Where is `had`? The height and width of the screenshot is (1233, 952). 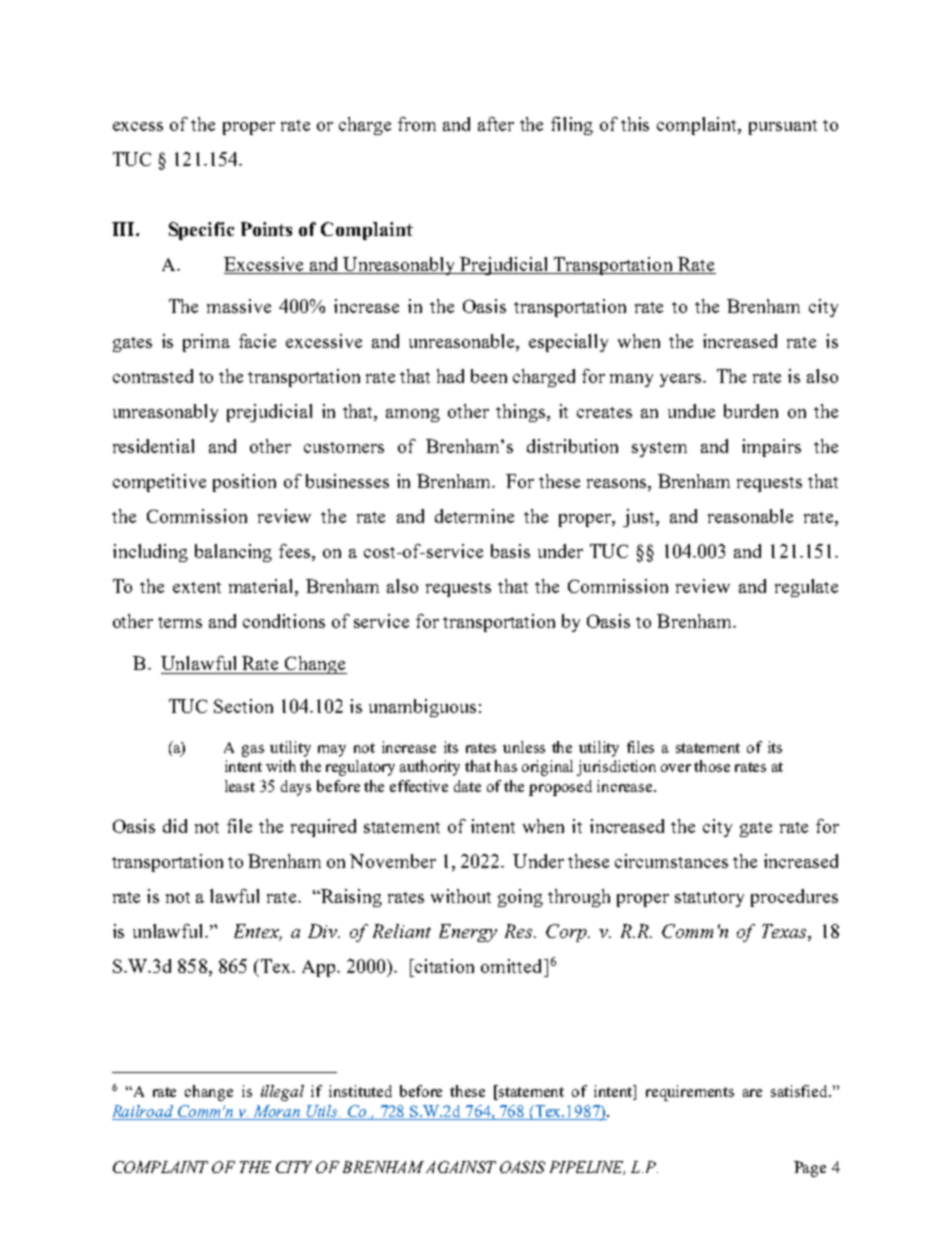
had is located at coordinates (450, 376).
